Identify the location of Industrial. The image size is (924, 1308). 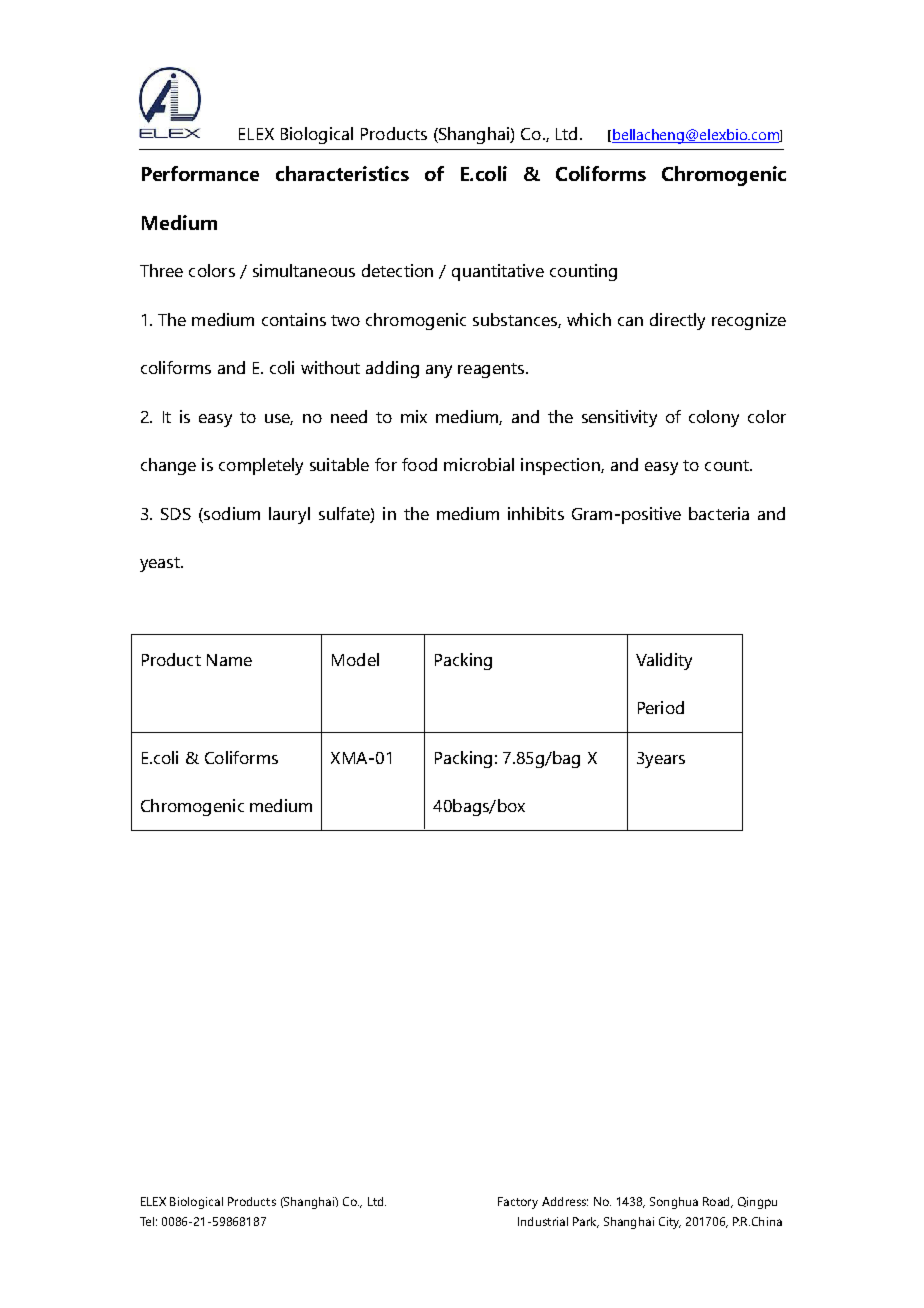
(543, 1221).
